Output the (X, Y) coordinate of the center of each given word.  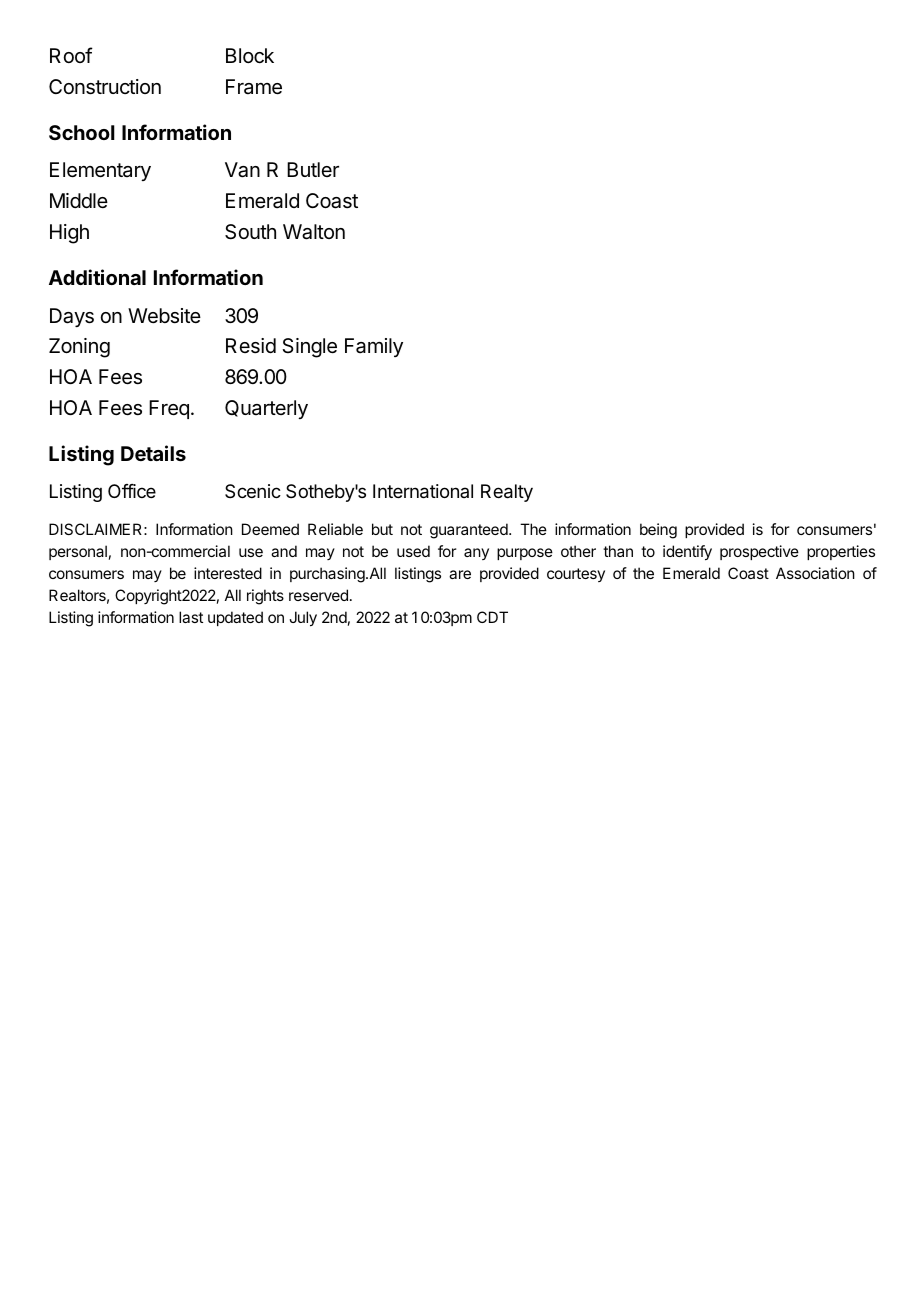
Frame (254, 87)
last (191, 617)
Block (250, 56)
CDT (492, 617)
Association (815, 573)
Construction (105, 87)
